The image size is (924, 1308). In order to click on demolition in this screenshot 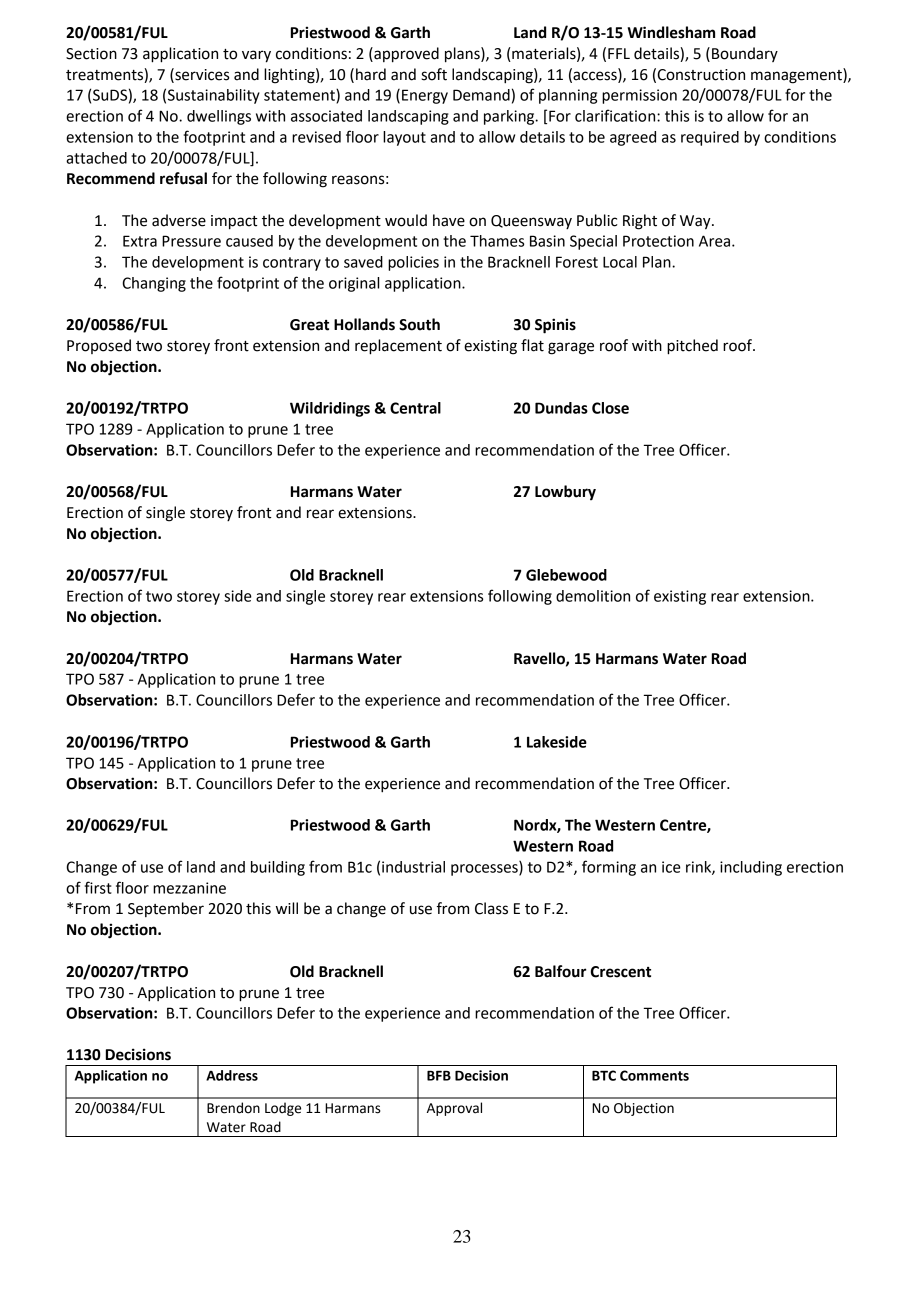, I will do `click(593, 596)`.
